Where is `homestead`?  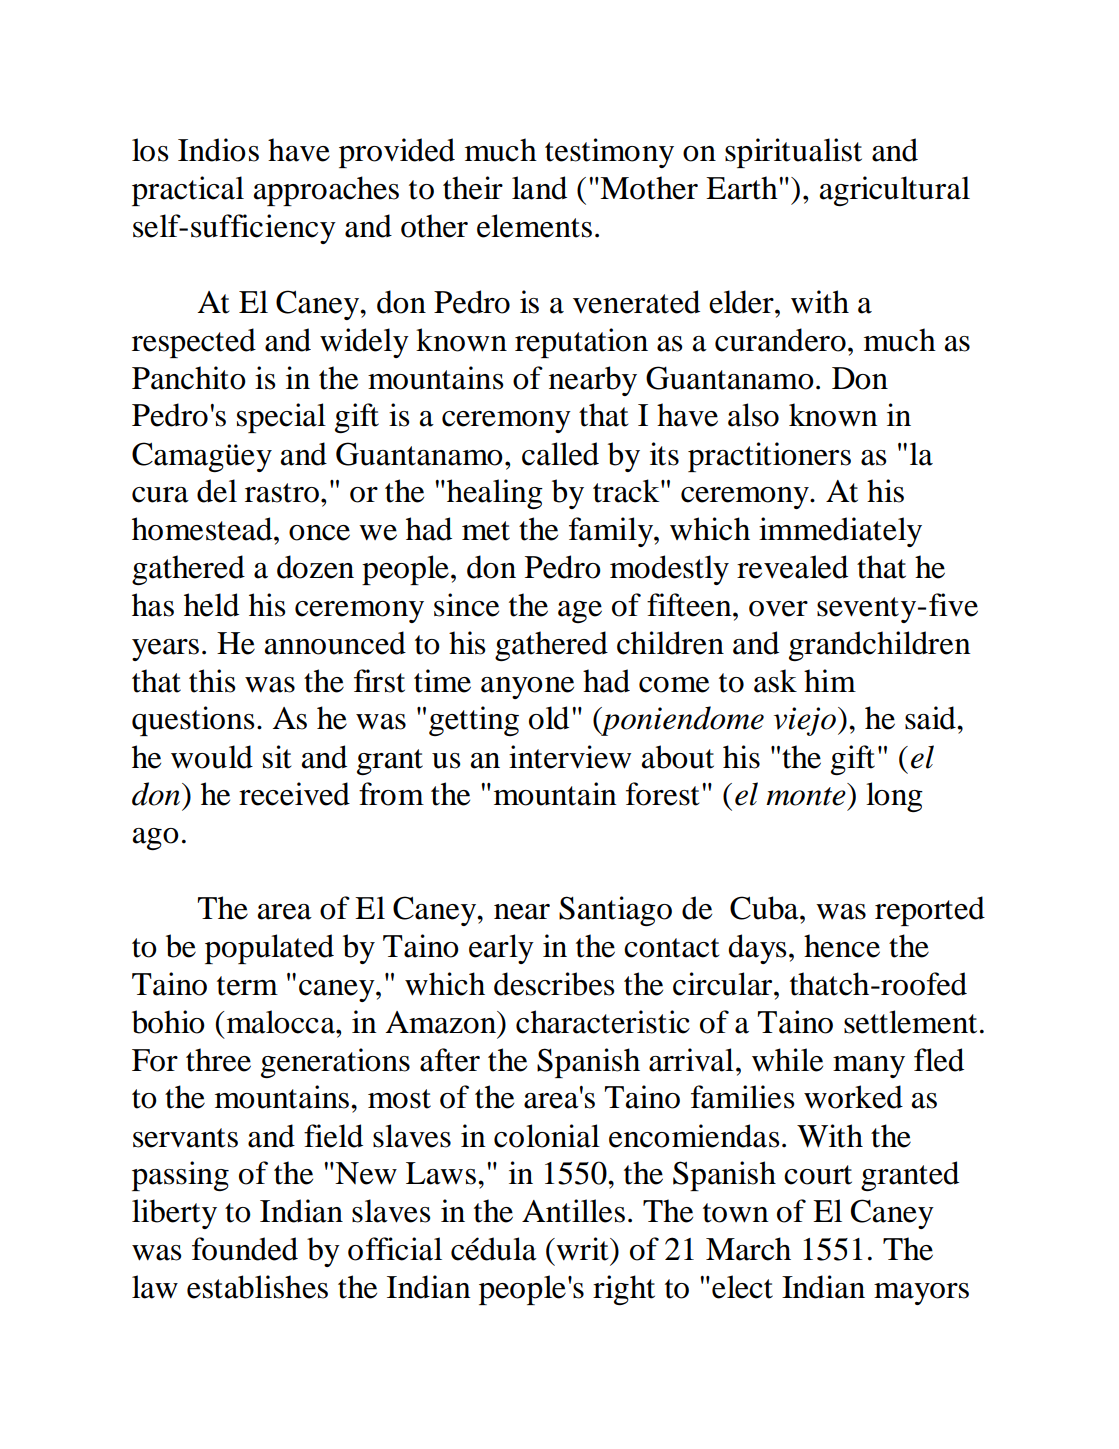
homestead is located at coordinates (203, 529).
